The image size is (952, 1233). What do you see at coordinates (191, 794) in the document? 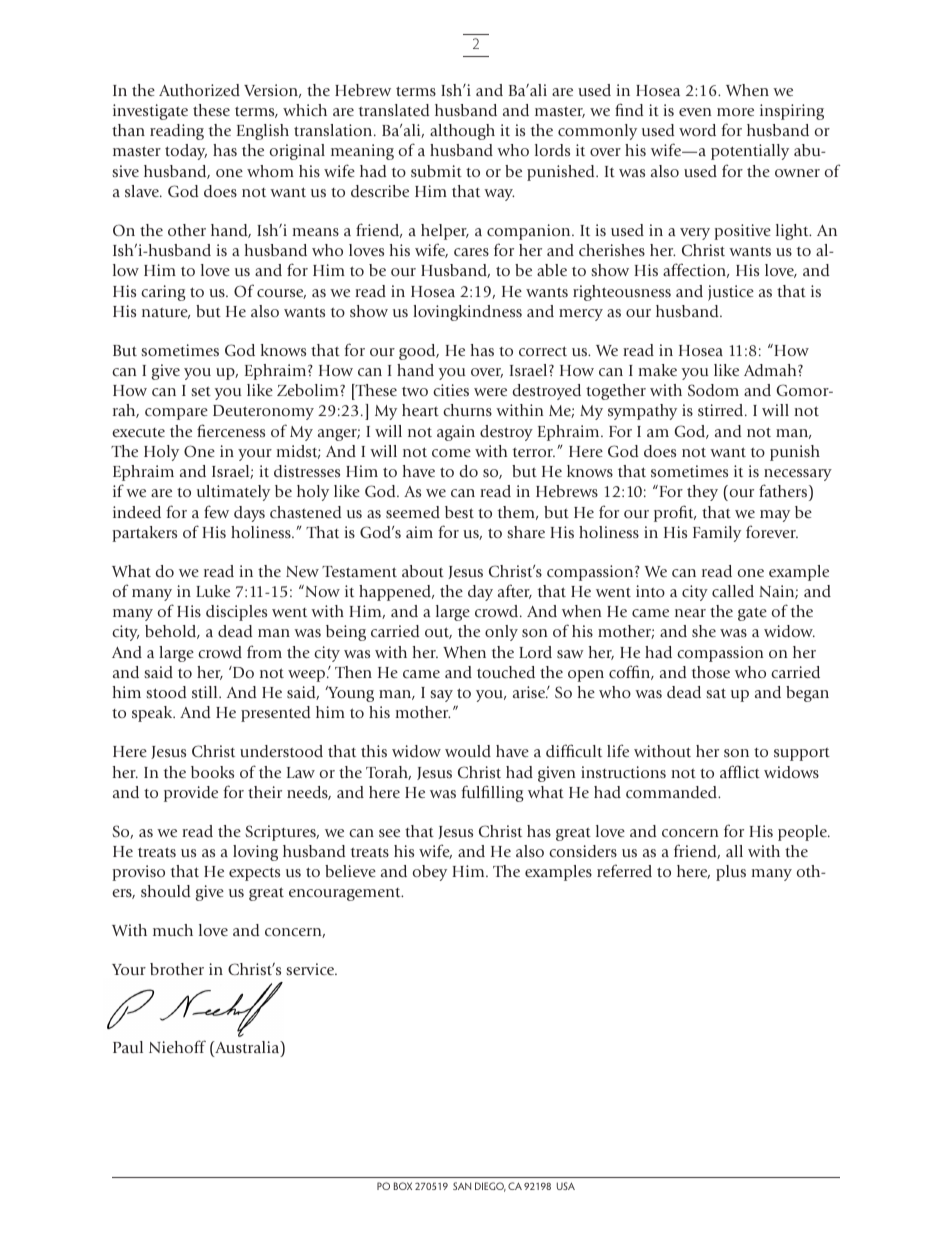
I see `provide` at bounding box center [191, 794].
